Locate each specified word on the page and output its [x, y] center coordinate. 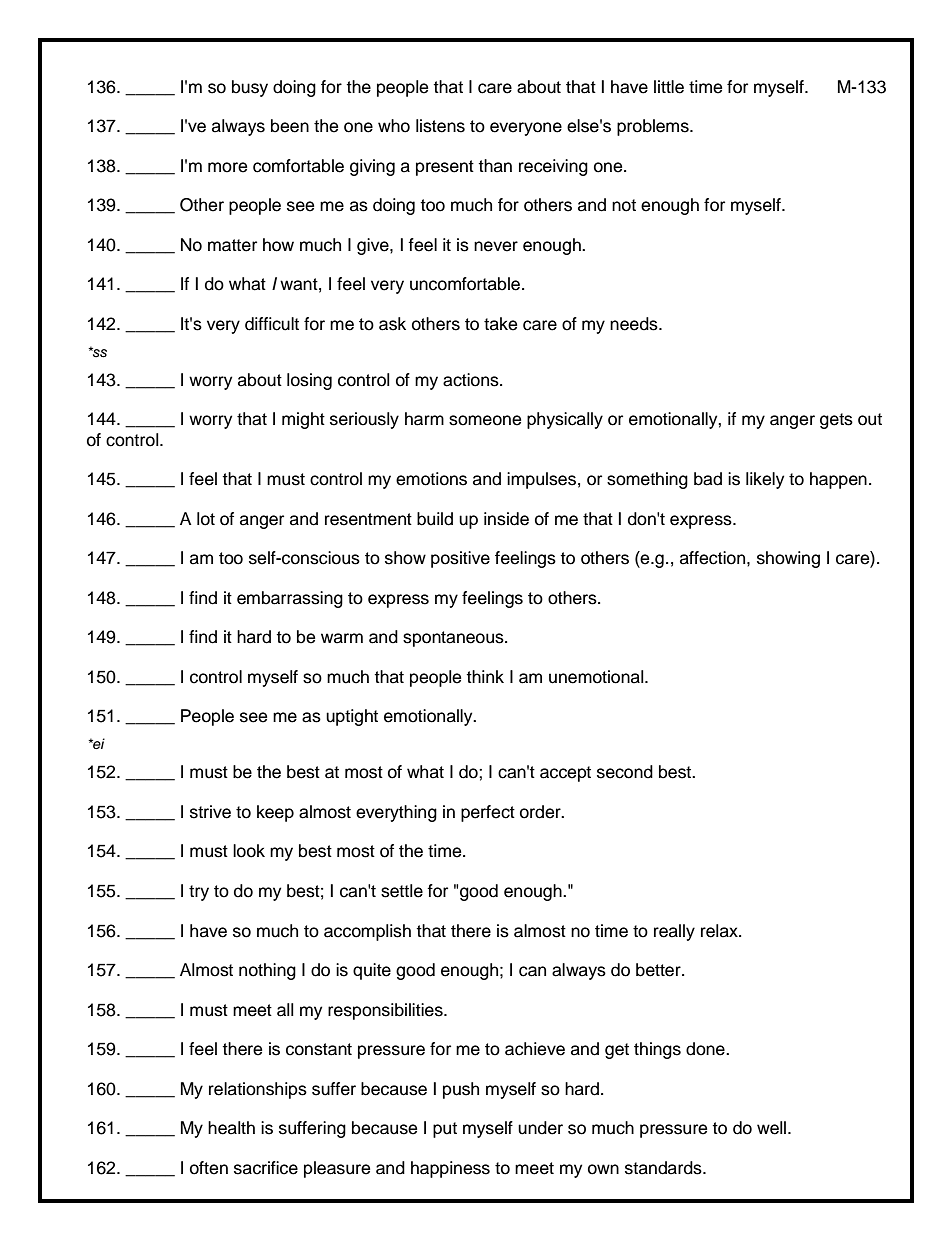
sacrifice [266, 1168]
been [290, 126]
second [625, 772]
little [669, 87]
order [541, 812]
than [495, 166]
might [303, 420]
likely [765, 480]
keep [275, 813]
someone [485, 420]
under [540, 1128]
